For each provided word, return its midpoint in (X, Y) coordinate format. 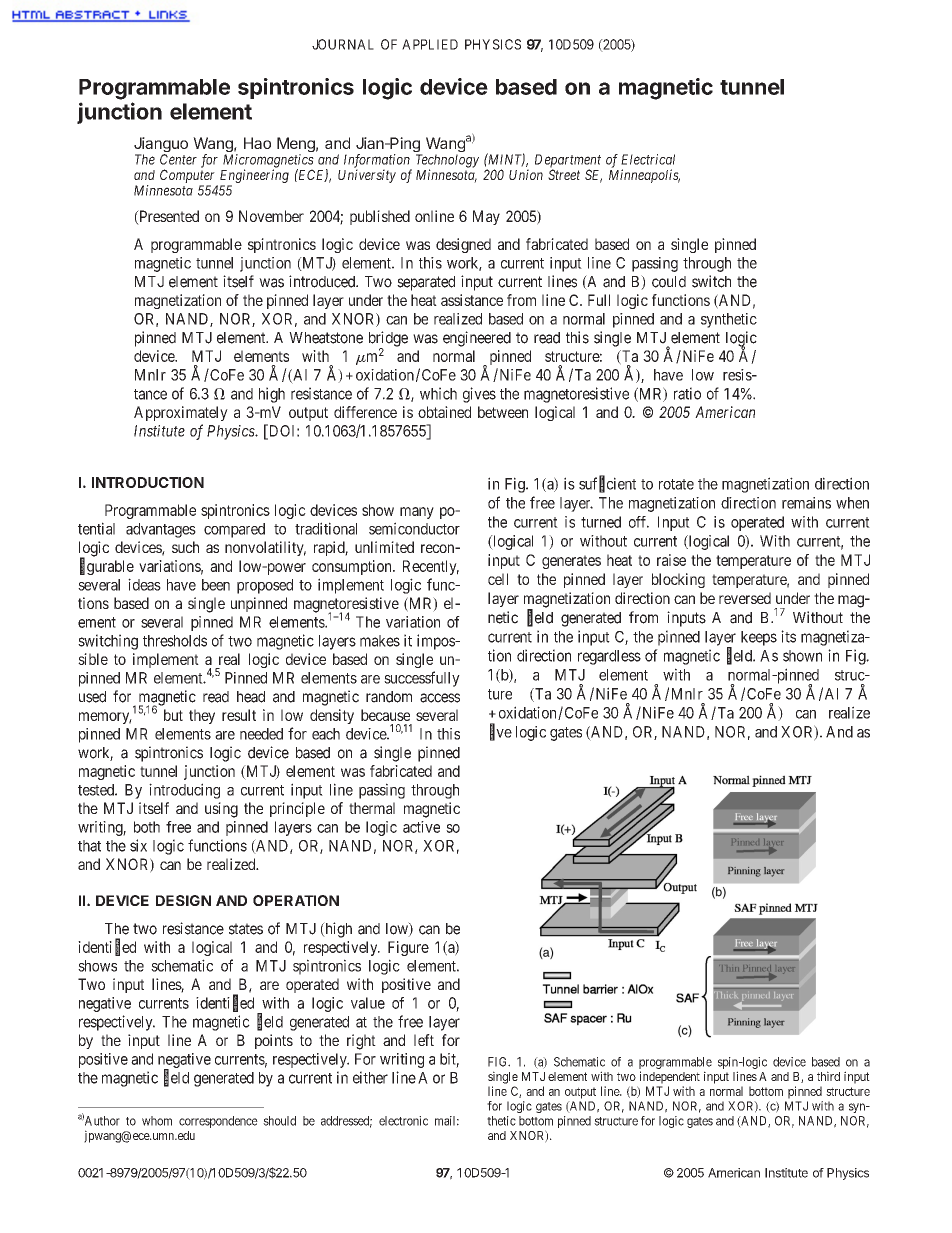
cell (498, 579)
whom (157, 1121)
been (216, 585)
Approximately (181, 413)
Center (178, 159)
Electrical (648, 159)
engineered (477, 339)
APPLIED (430, 44)
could (669, 282)
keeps (759, 638)
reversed (745, 598)
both (147, 827)
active (421, 827)
